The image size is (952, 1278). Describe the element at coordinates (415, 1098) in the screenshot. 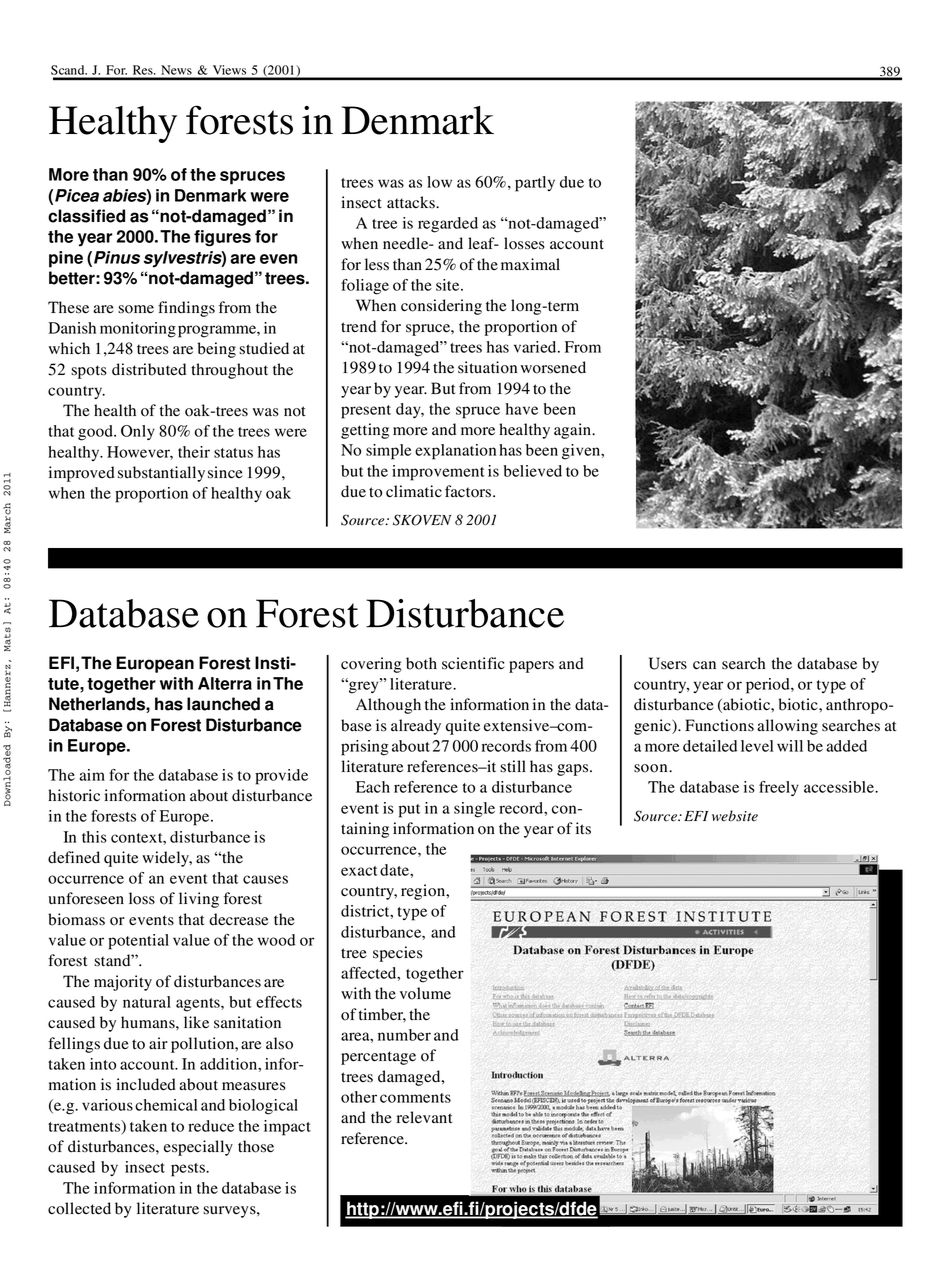

I see `comments` at that location.
